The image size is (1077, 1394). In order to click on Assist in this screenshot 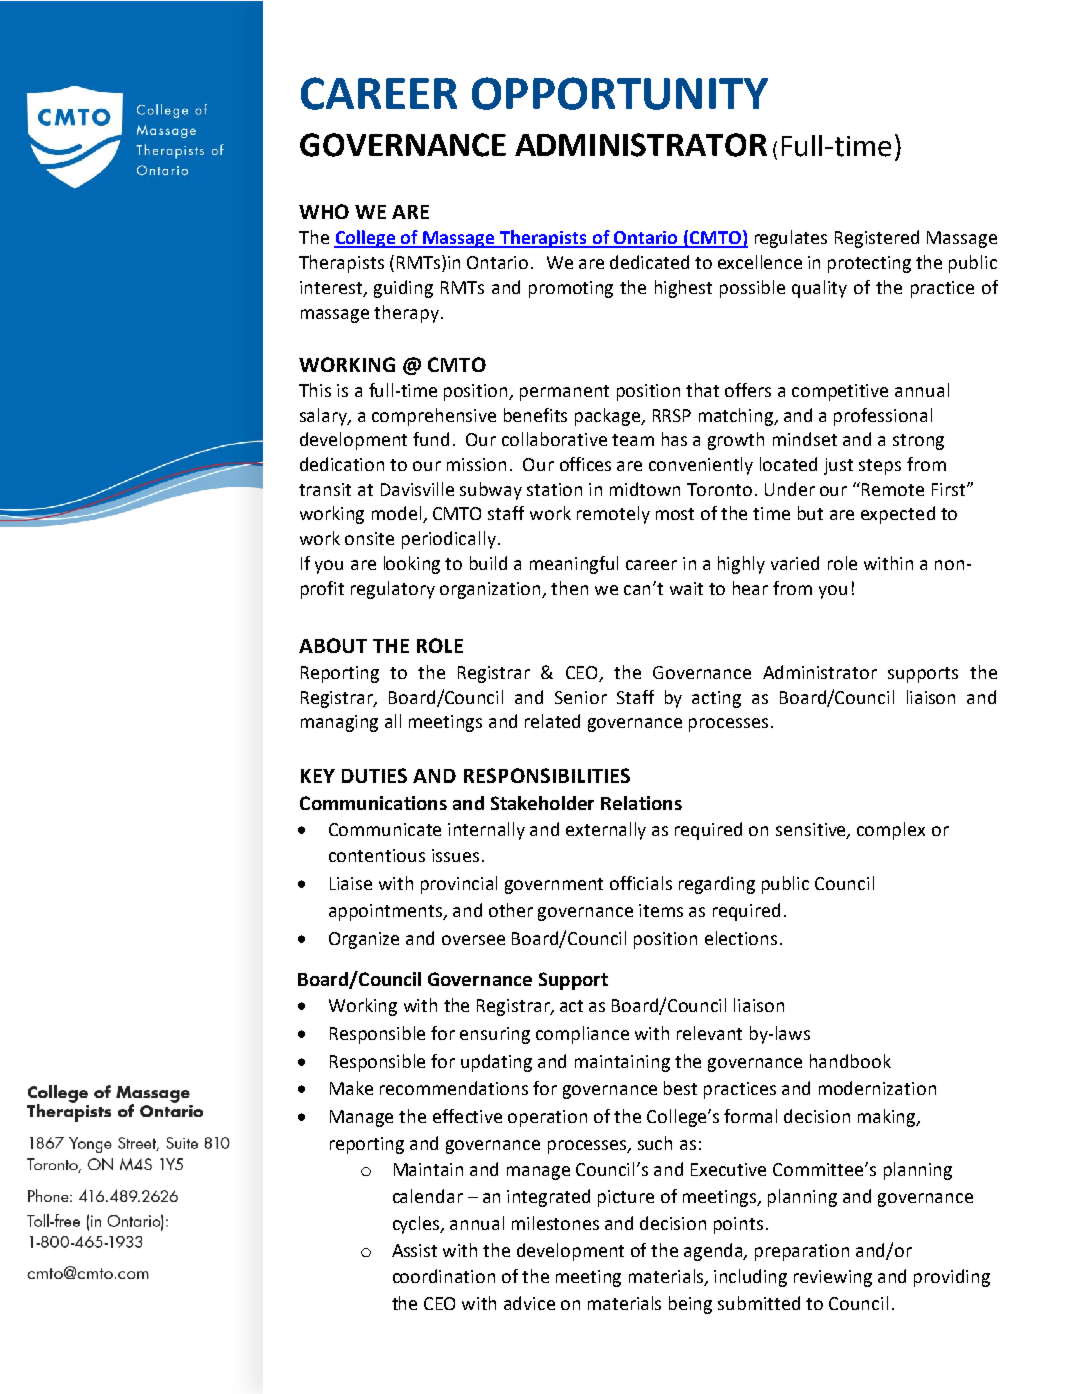, I will do `click(414, 1250)`.
